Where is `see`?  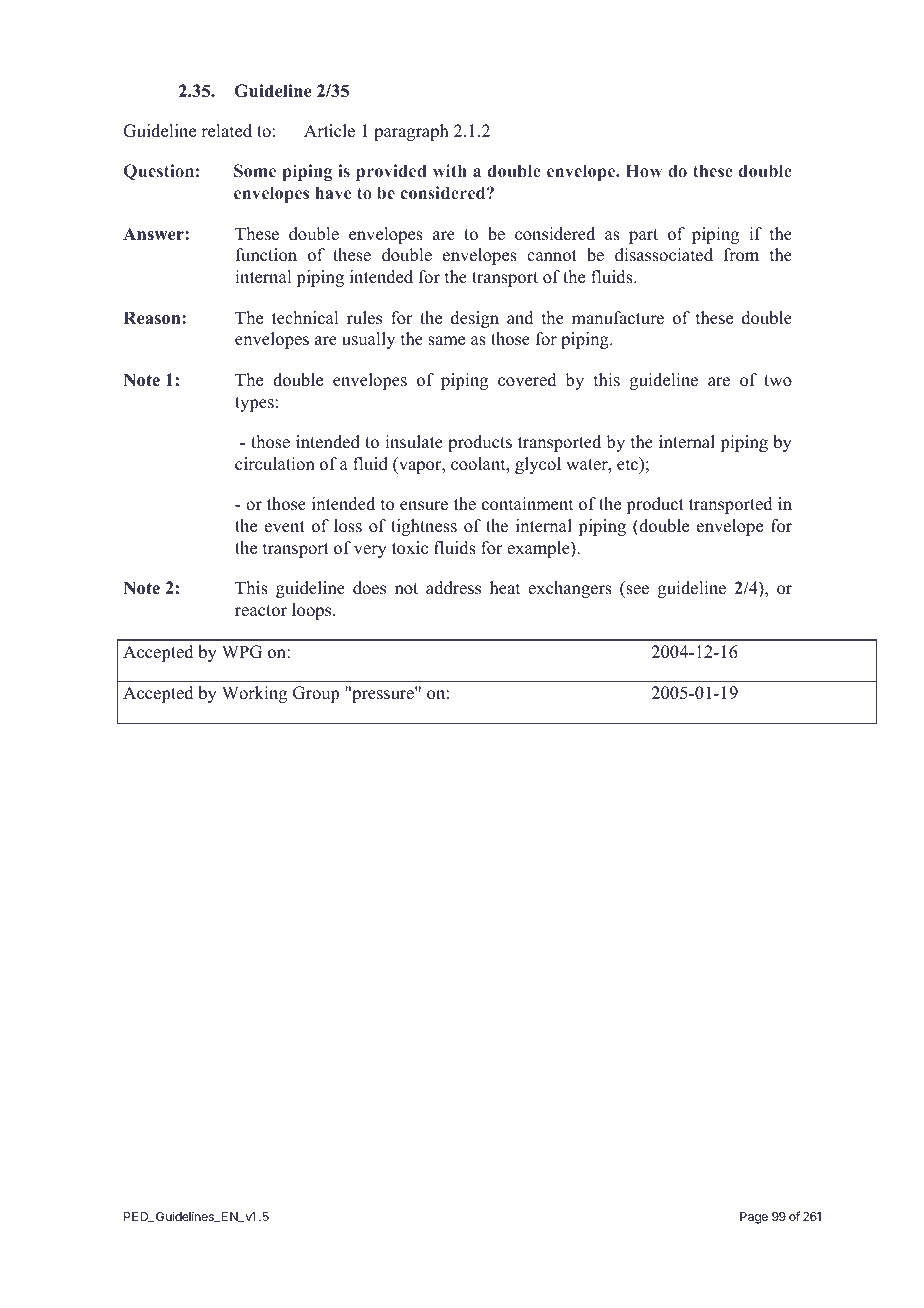 see is located at coordinates (636, 591).
